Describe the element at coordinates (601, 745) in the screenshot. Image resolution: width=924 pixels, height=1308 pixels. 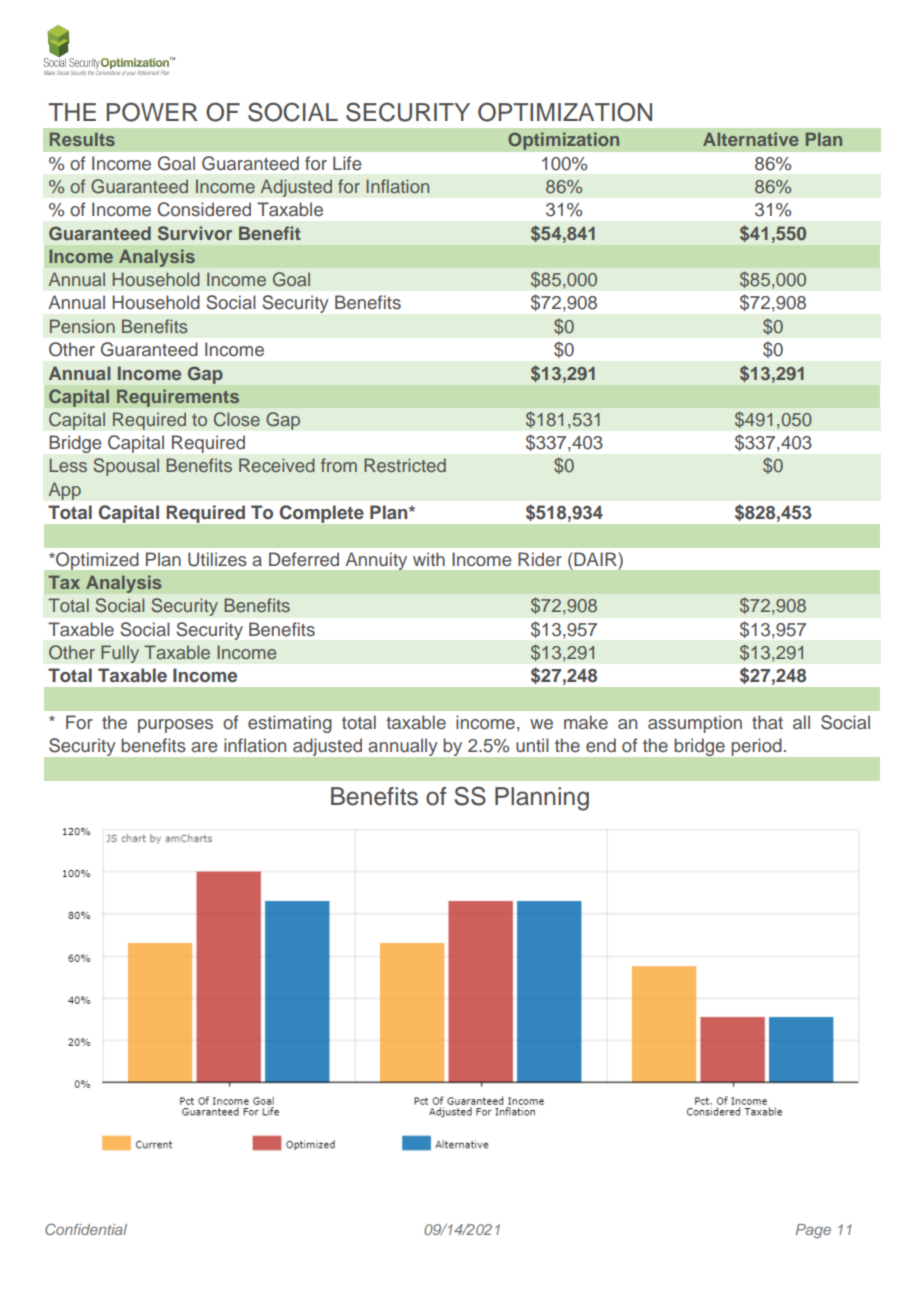
I see `end` at that location.
